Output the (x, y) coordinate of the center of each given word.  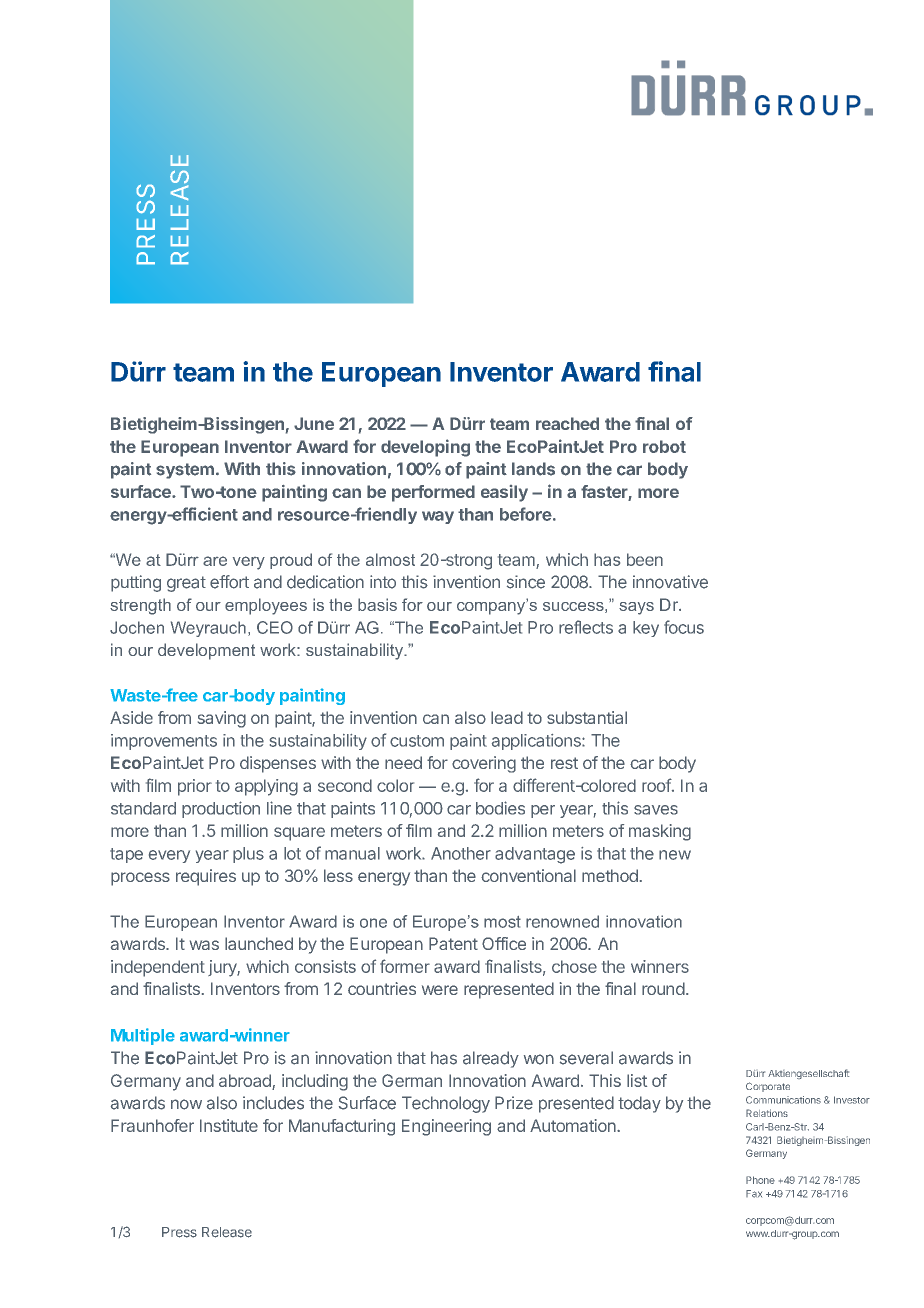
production (221, 809)
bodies (500, 808)
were (440, 990)
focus (684, 627)
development (206, 651)
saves (656, 810)
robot (664, 446)
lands (533, 469)
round (663, 988)
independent (158, 968)
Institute (229, 1125)
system (185, 471)
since (526, 582)
